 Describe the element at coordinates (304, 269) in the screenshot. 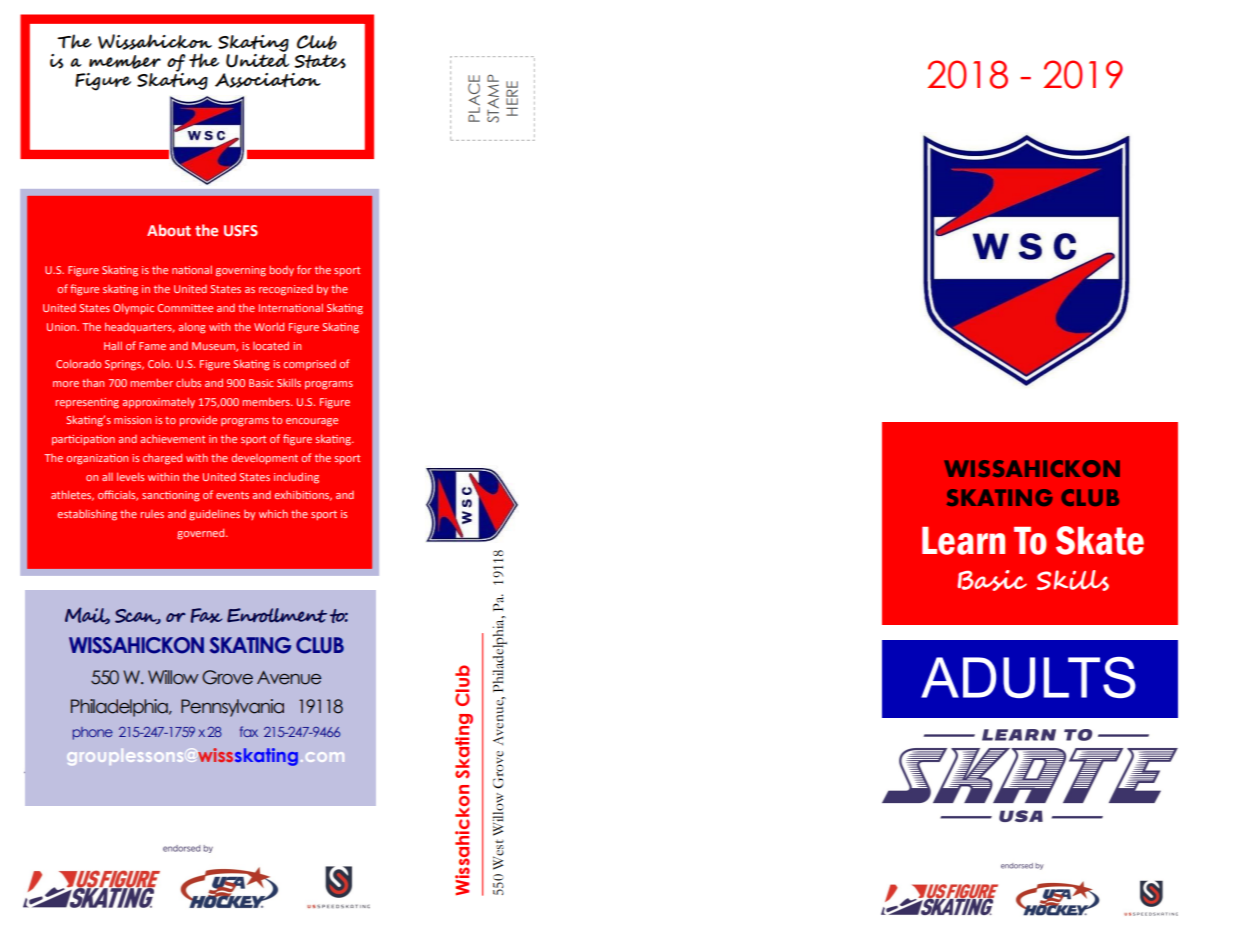

I see `for` at that location.
